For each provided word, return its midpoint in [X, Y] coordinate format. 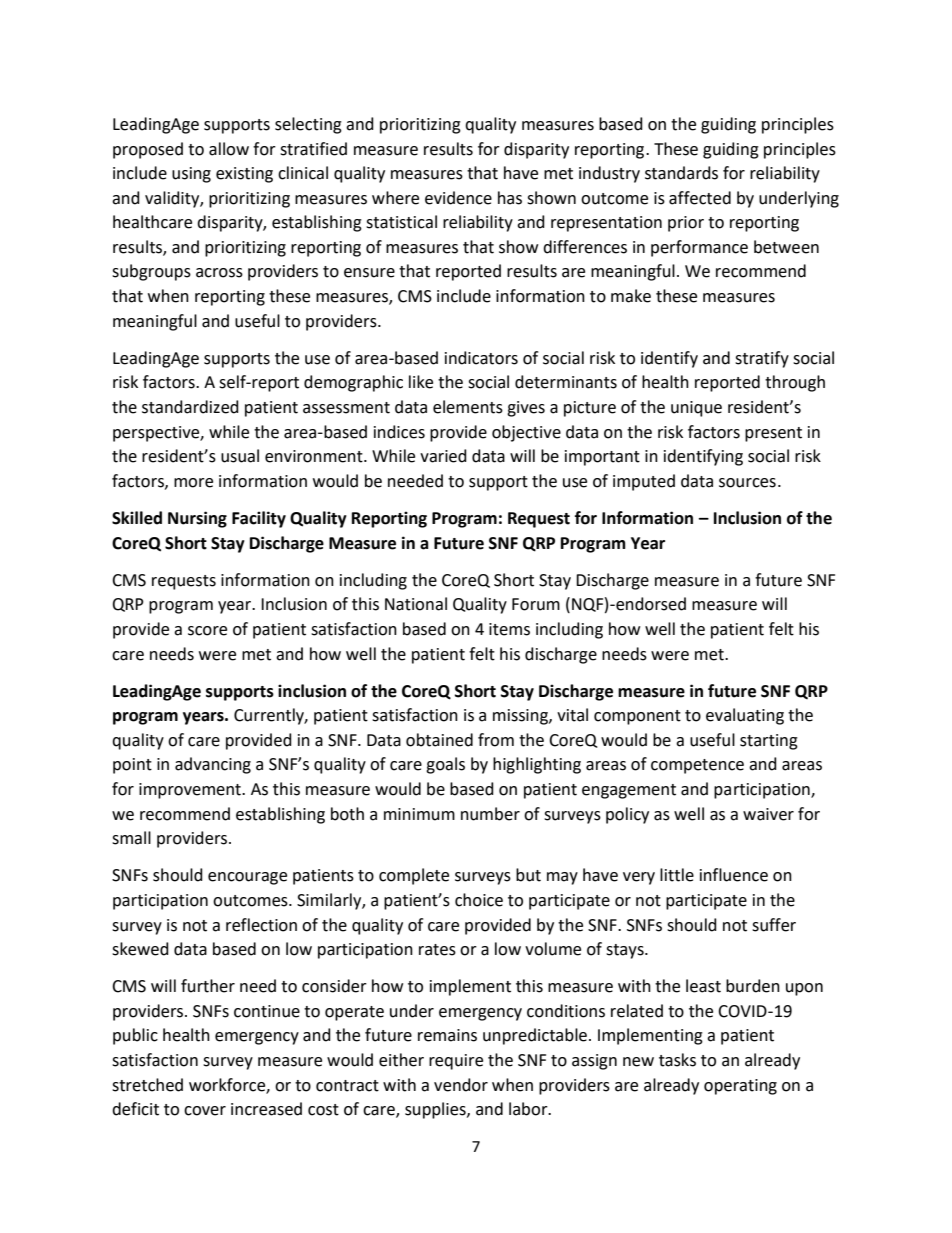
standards [681, 173]
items [509, 629]
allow [229, 149]
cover [205, 1111]
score [207, 631]
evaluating [745, 716]
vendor [461, 1085]
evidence [458, 198]
